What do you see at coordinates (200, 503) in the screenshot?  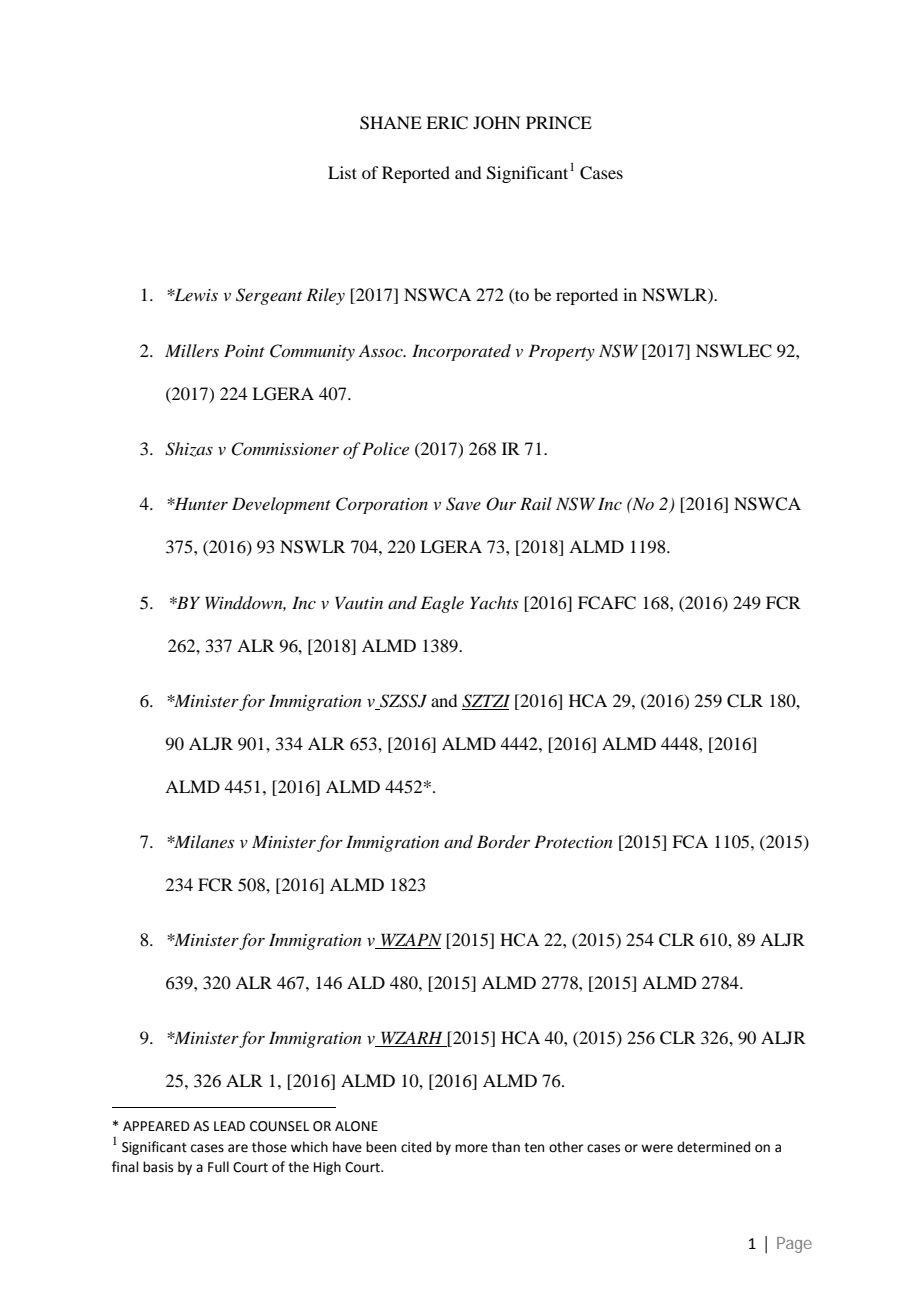 I see `Hunter` at bounding box center [200, 503].
